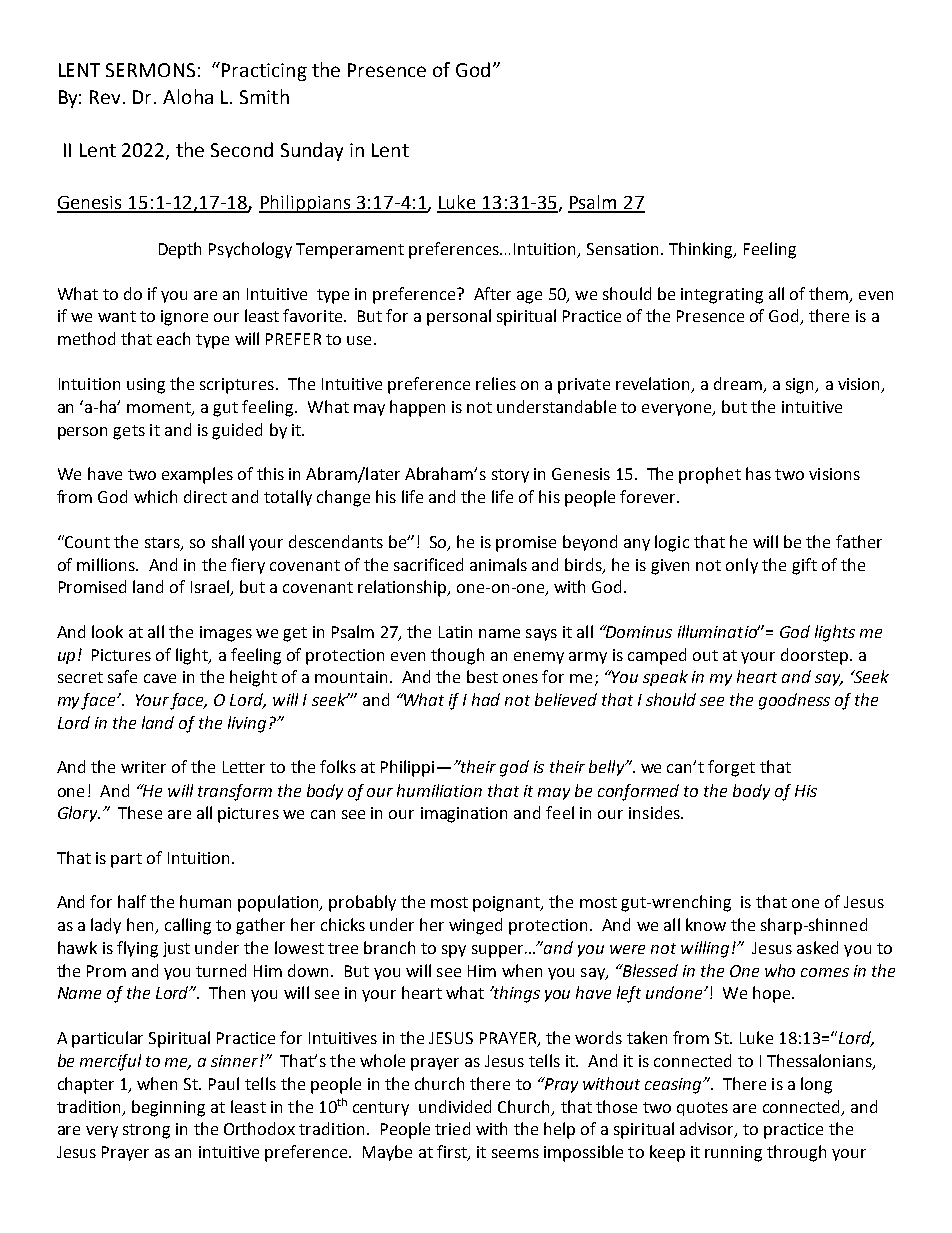 The width and height of the screenshot is (952, 1233). Describe the element at coordinates (312, 151) in the screenshot. I see `Sunday` at that location.
